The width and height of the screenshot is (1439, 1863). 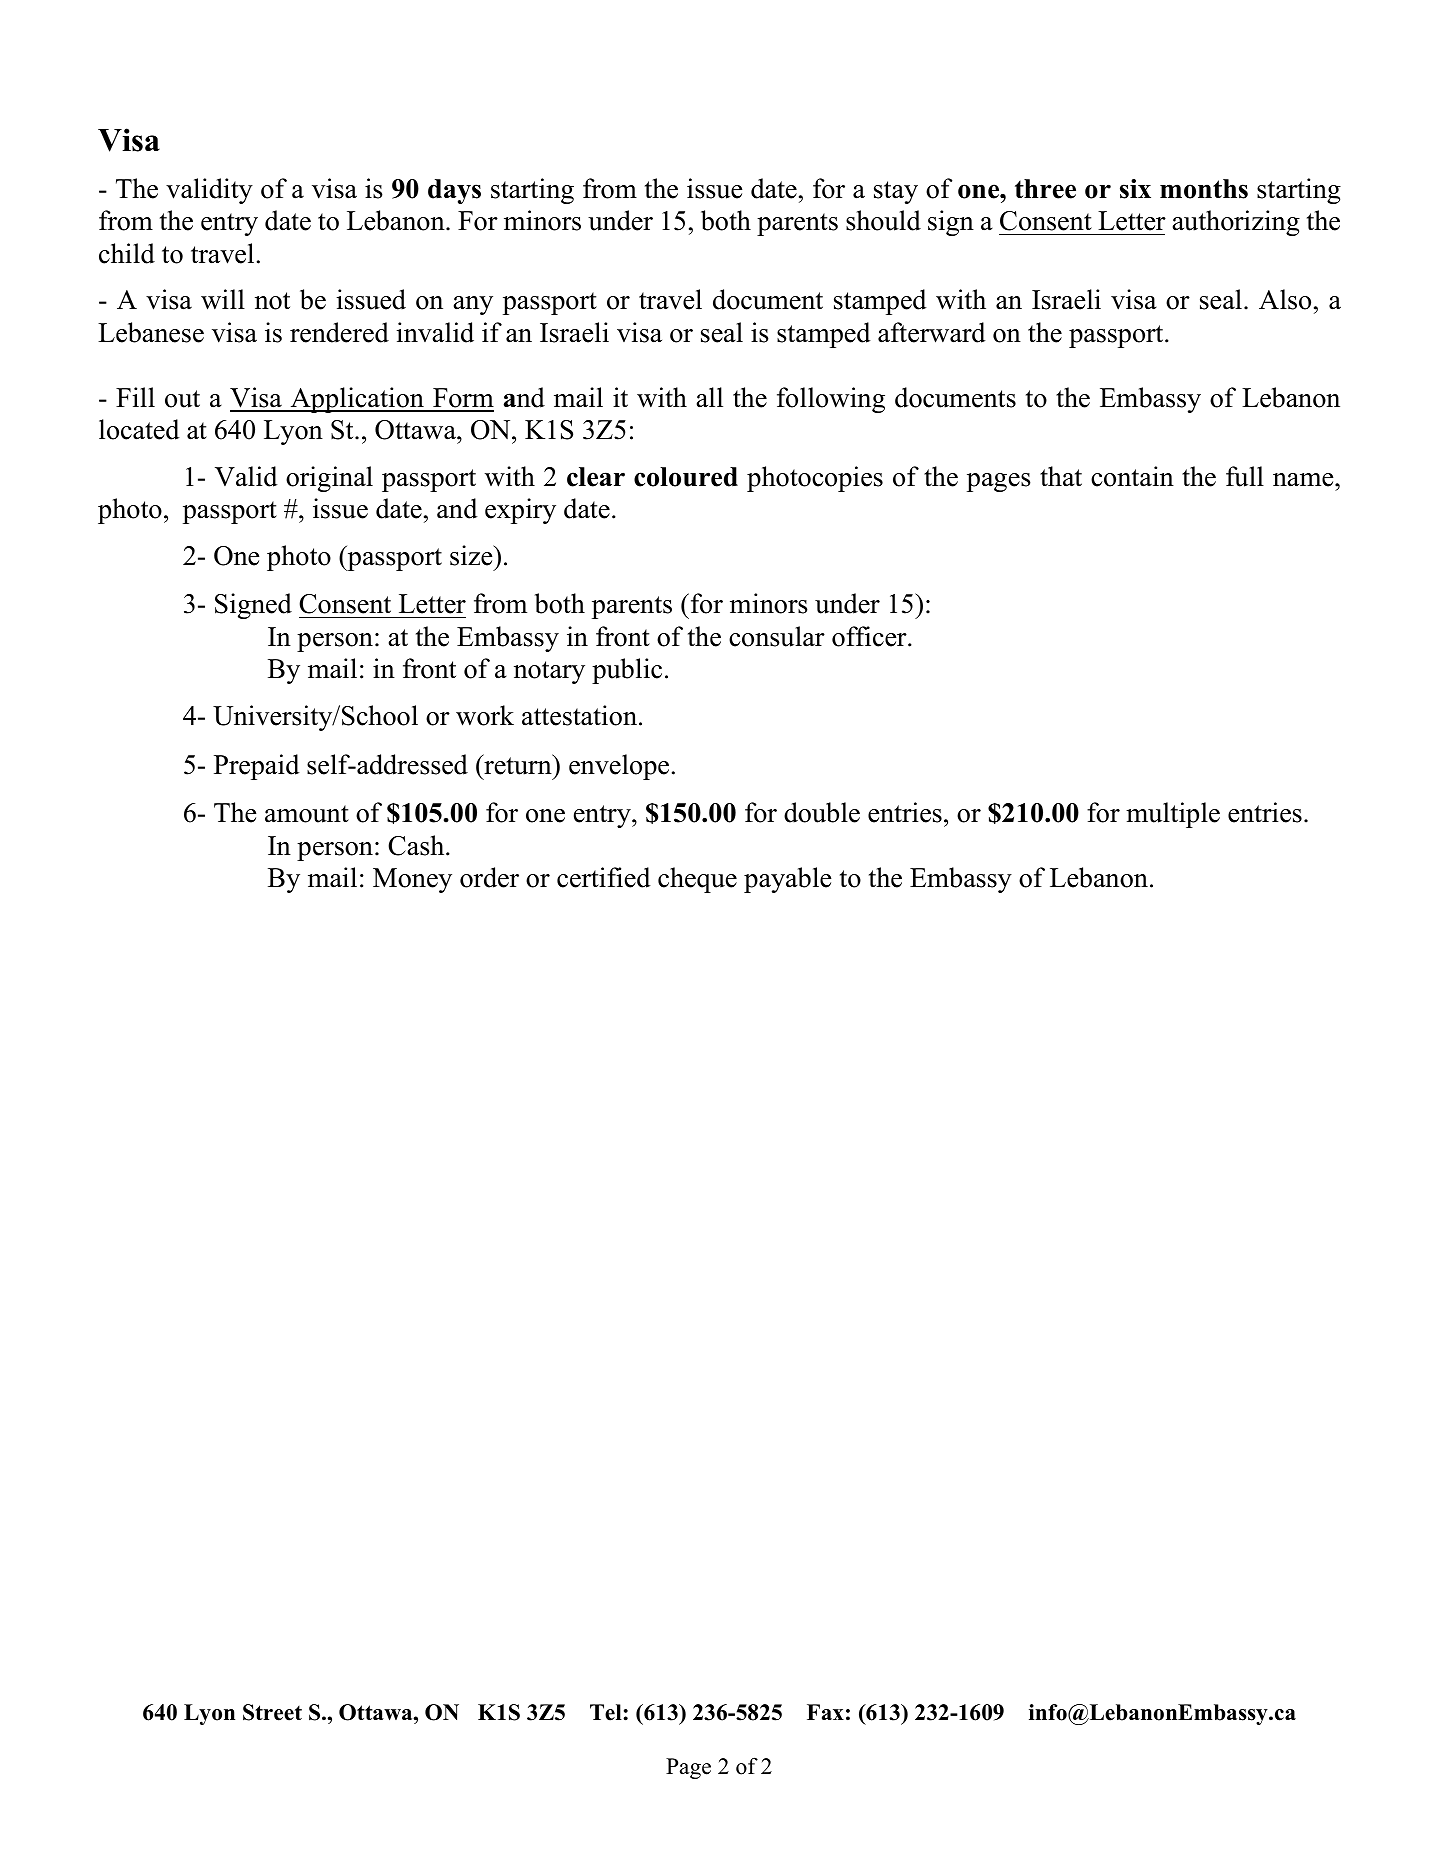 I want to click on public, so click(x=627, y=671).
